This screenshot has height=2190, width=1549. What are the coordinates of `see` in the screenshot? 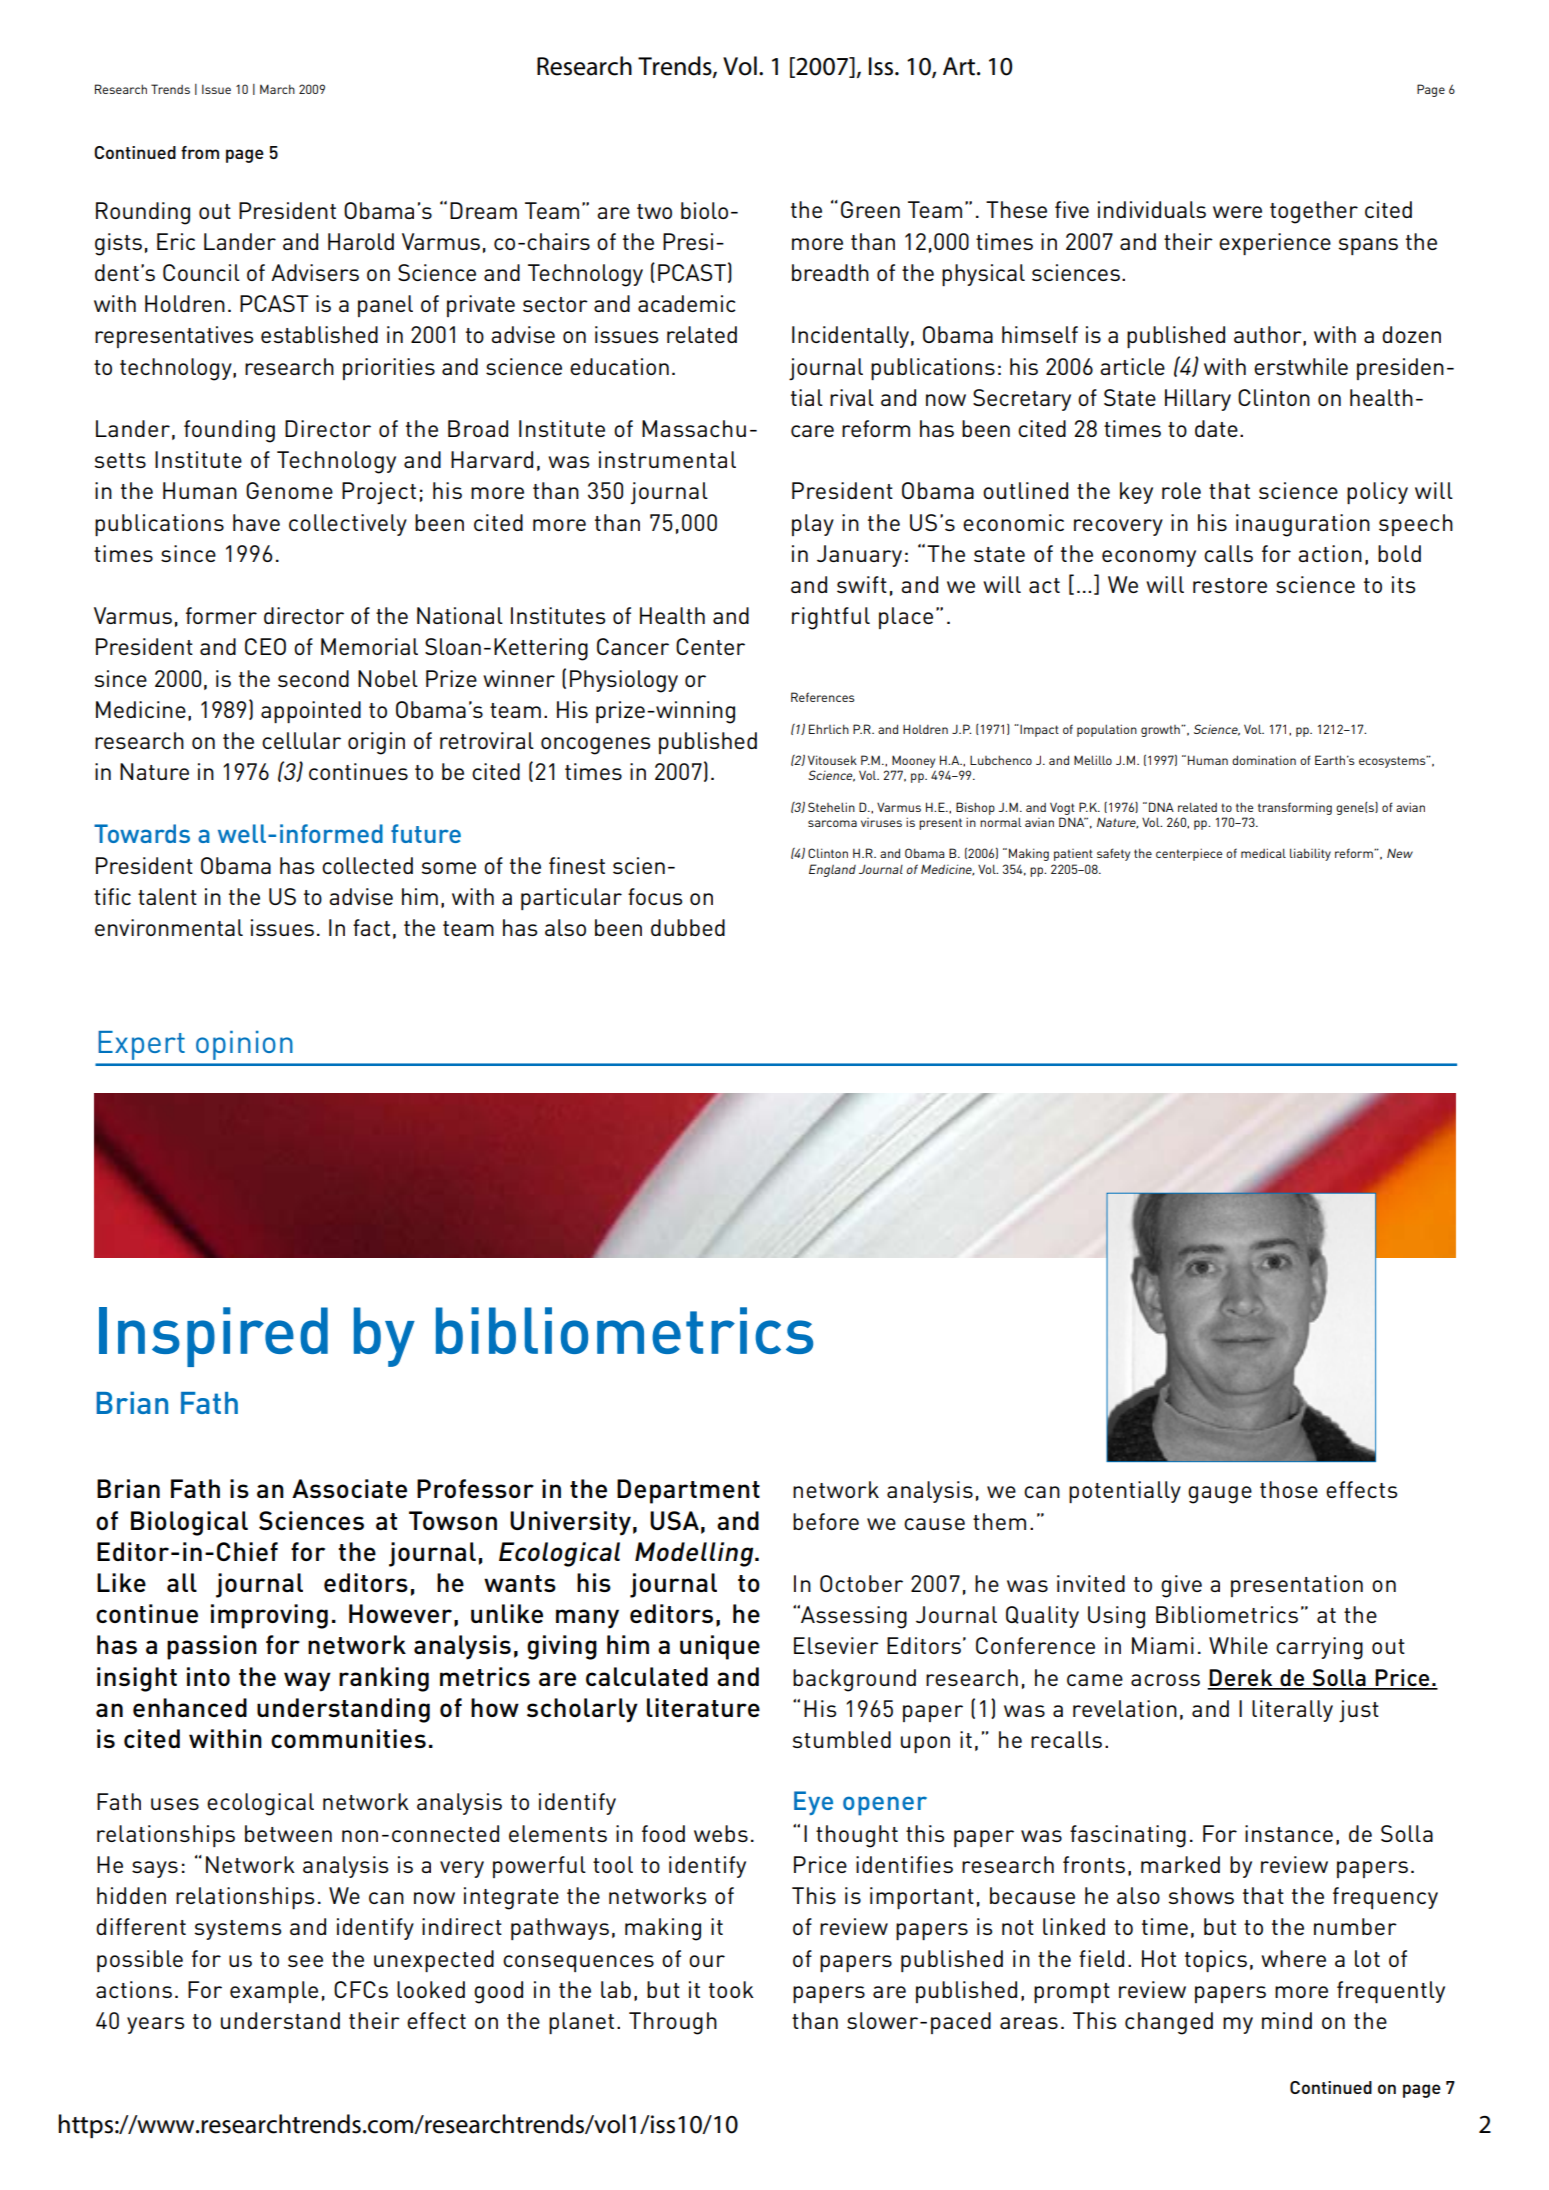 It's located at (305, 1961).
